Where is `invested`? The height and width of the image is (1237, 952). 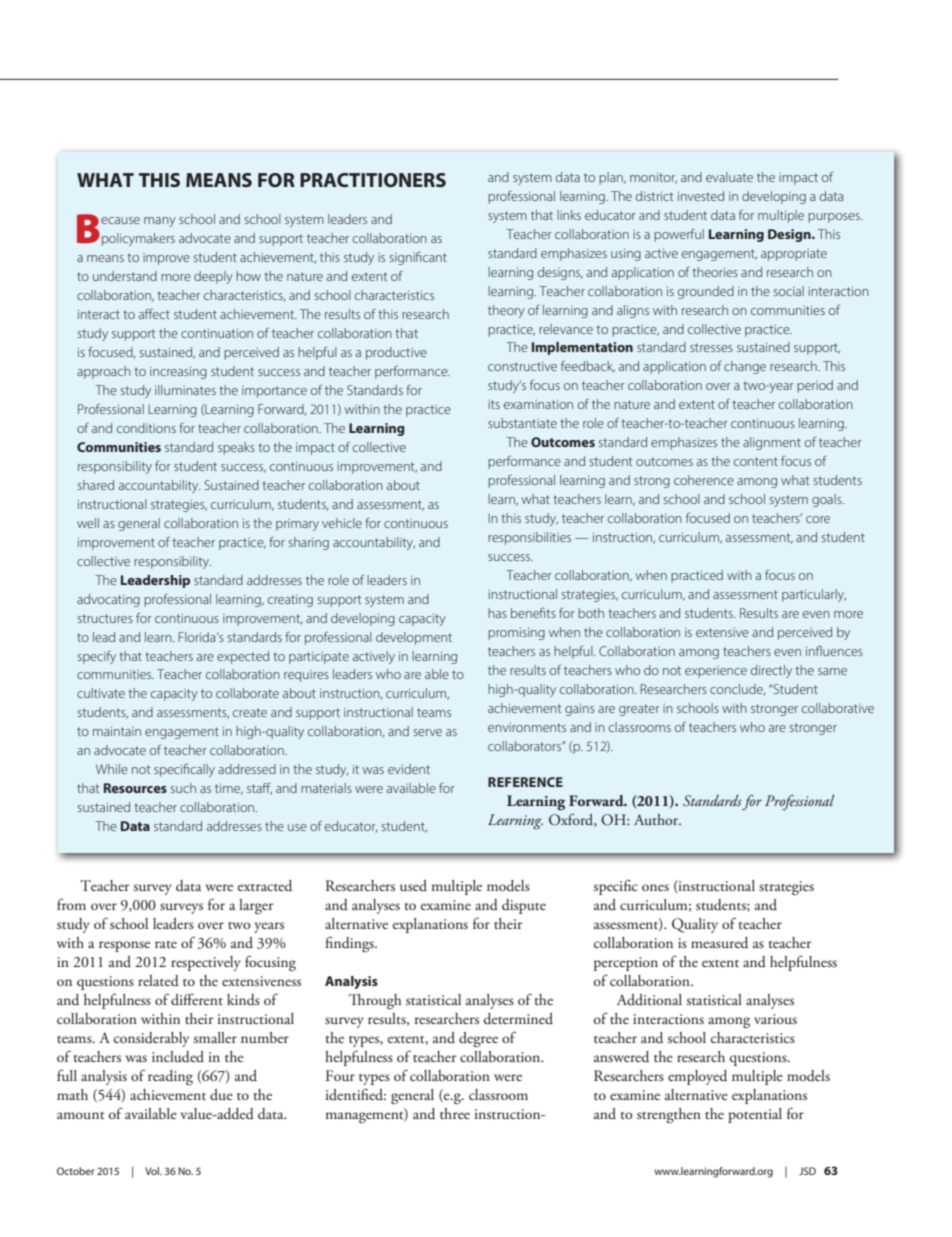
invested is located at coordinates (701, 196).
